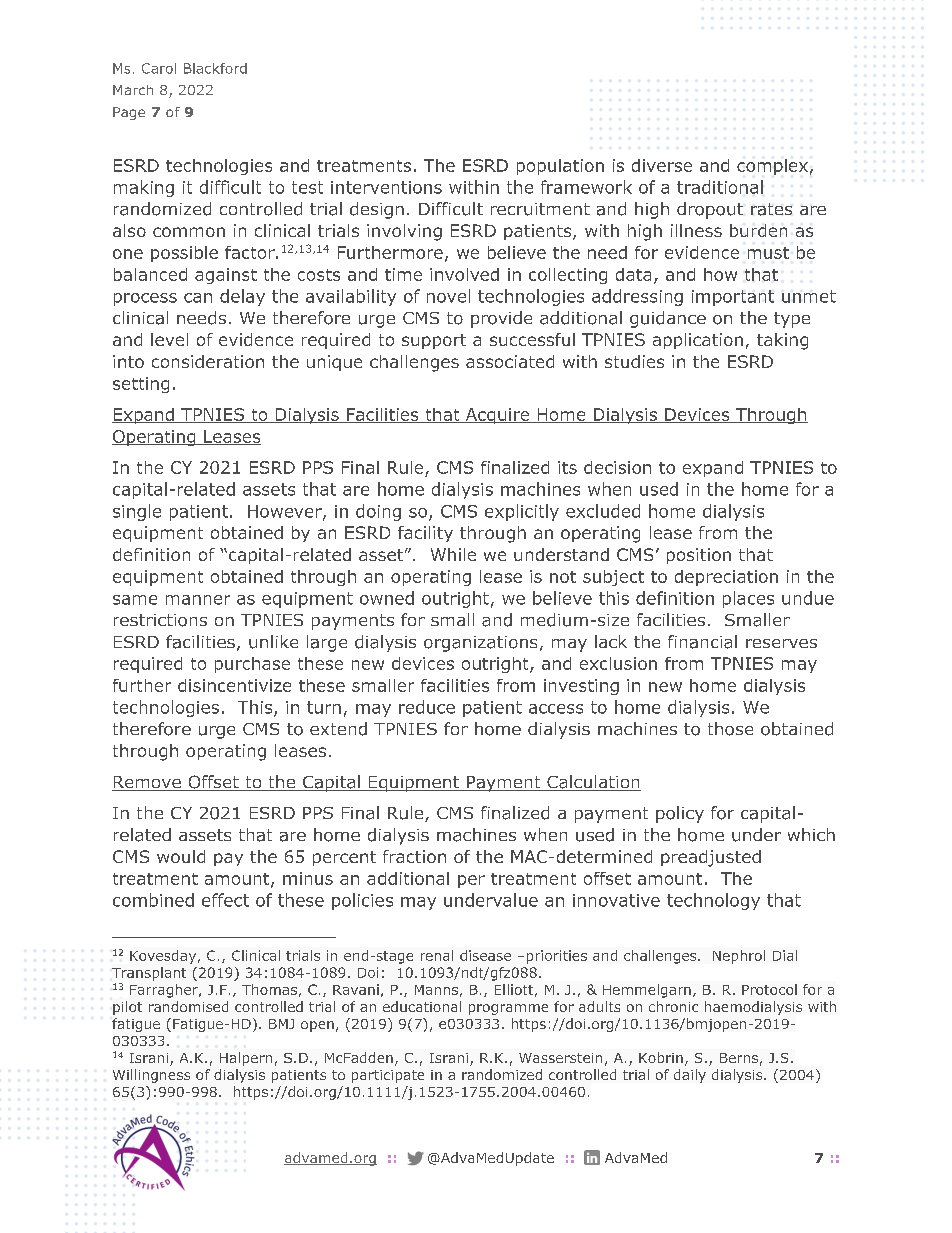 This image has width=952, height=1233. Describe the element at coordinates (772, 167) in the image. I see `complex` at that location.
